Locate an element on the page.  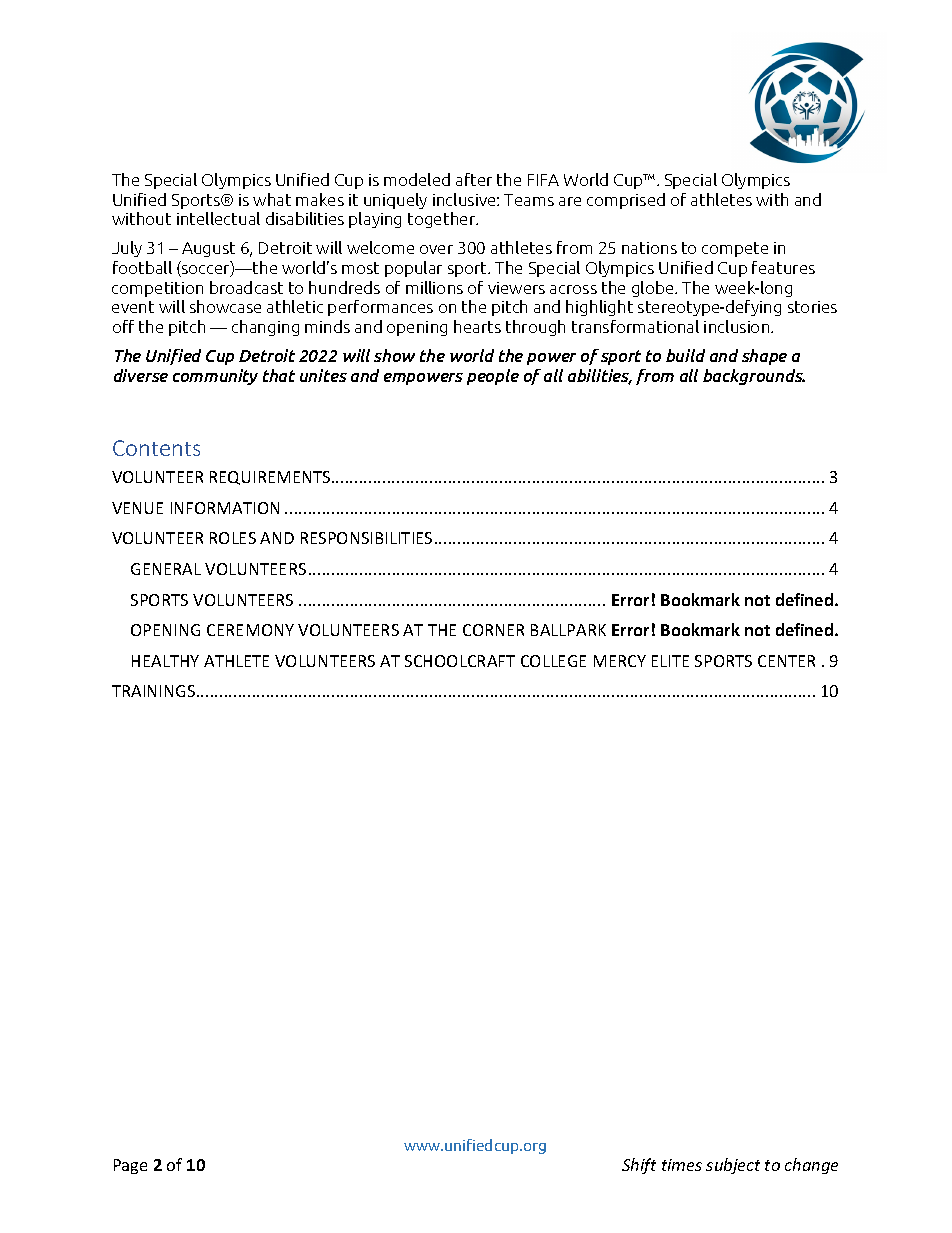
subject is located at coordinates (733, 1166).
